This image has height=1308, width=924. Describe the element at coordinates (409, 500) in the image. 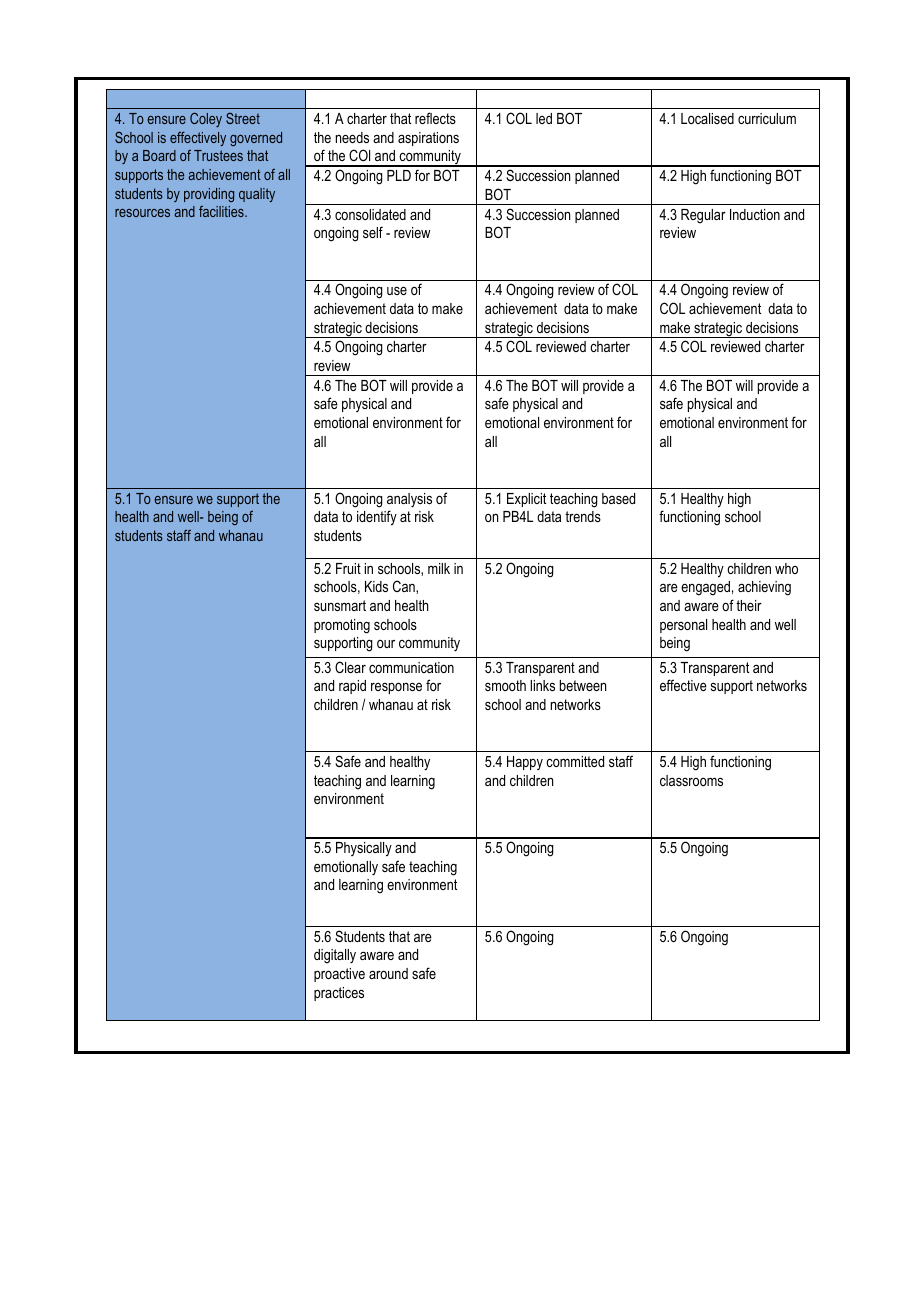

I see `analysis` at that location.
